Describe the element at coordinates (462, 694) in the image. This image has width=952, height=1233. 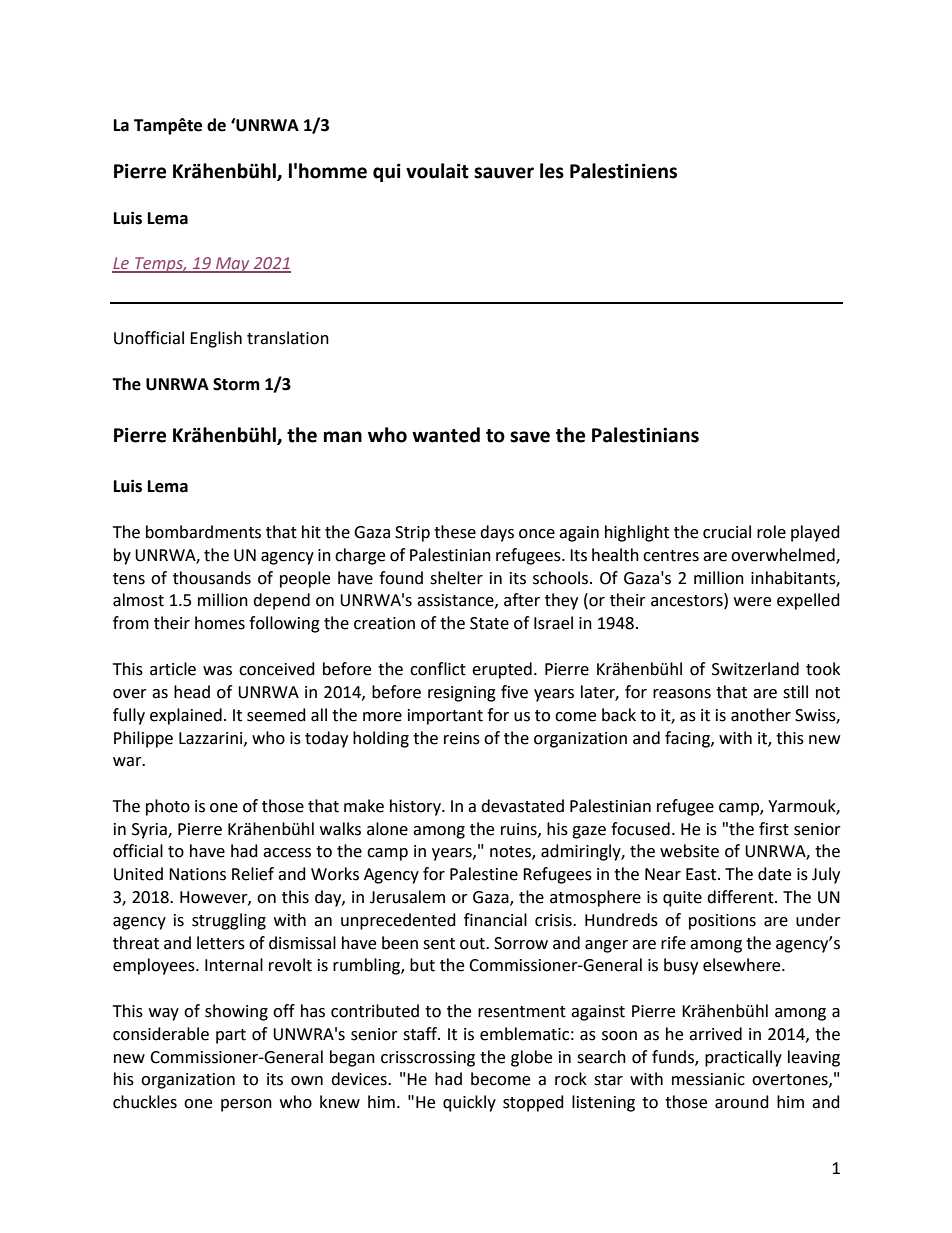
I see `resigning` at that location.
